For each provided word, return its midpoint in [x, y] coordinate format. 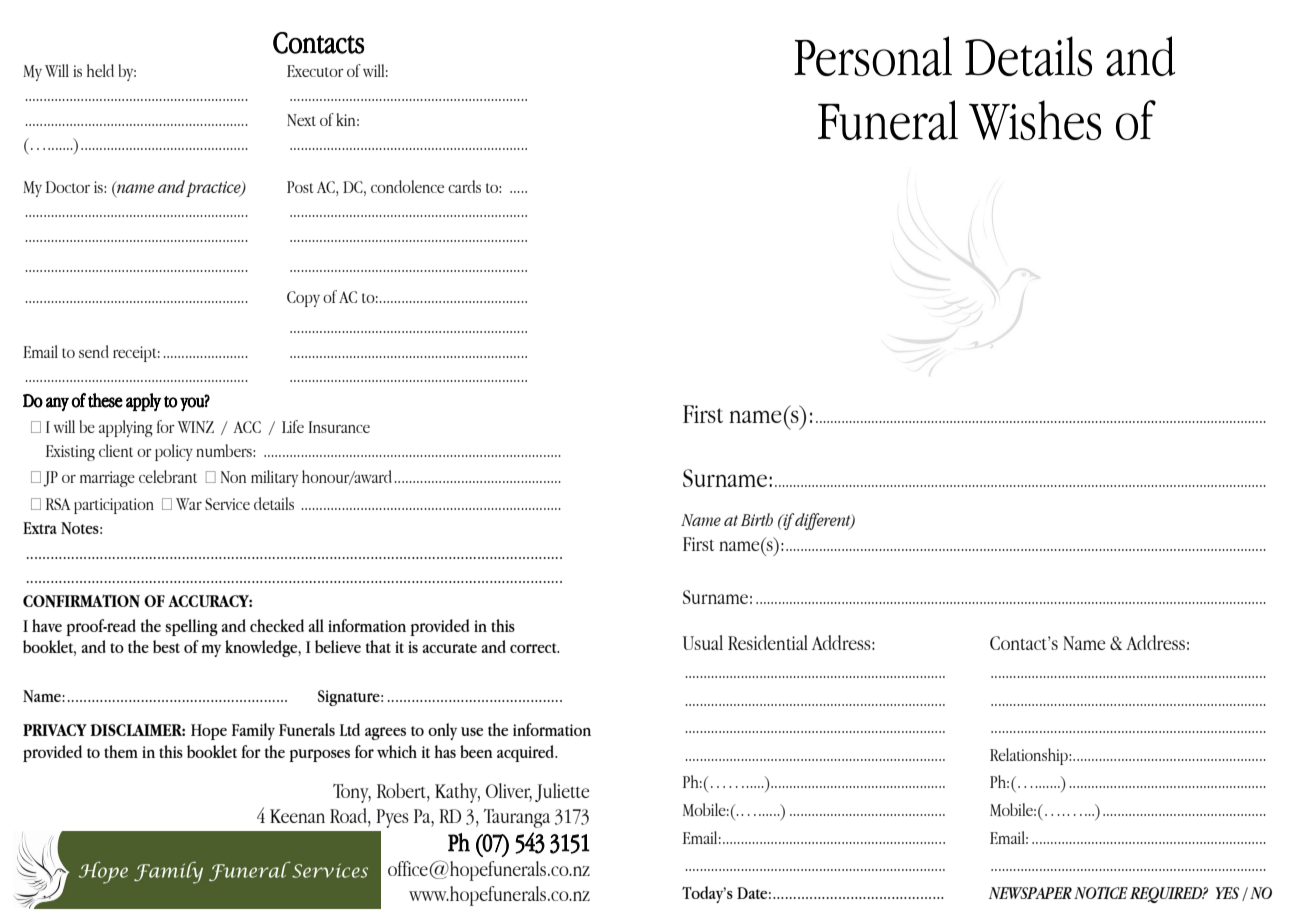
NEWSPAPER [1030, 893]
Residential [768, 642]
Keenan [297, 816]
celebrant [168, 476]
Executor [315, 71]
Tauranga [517, 818]
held [100, 70]
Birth [757, 519]
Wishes [1035, 120]
